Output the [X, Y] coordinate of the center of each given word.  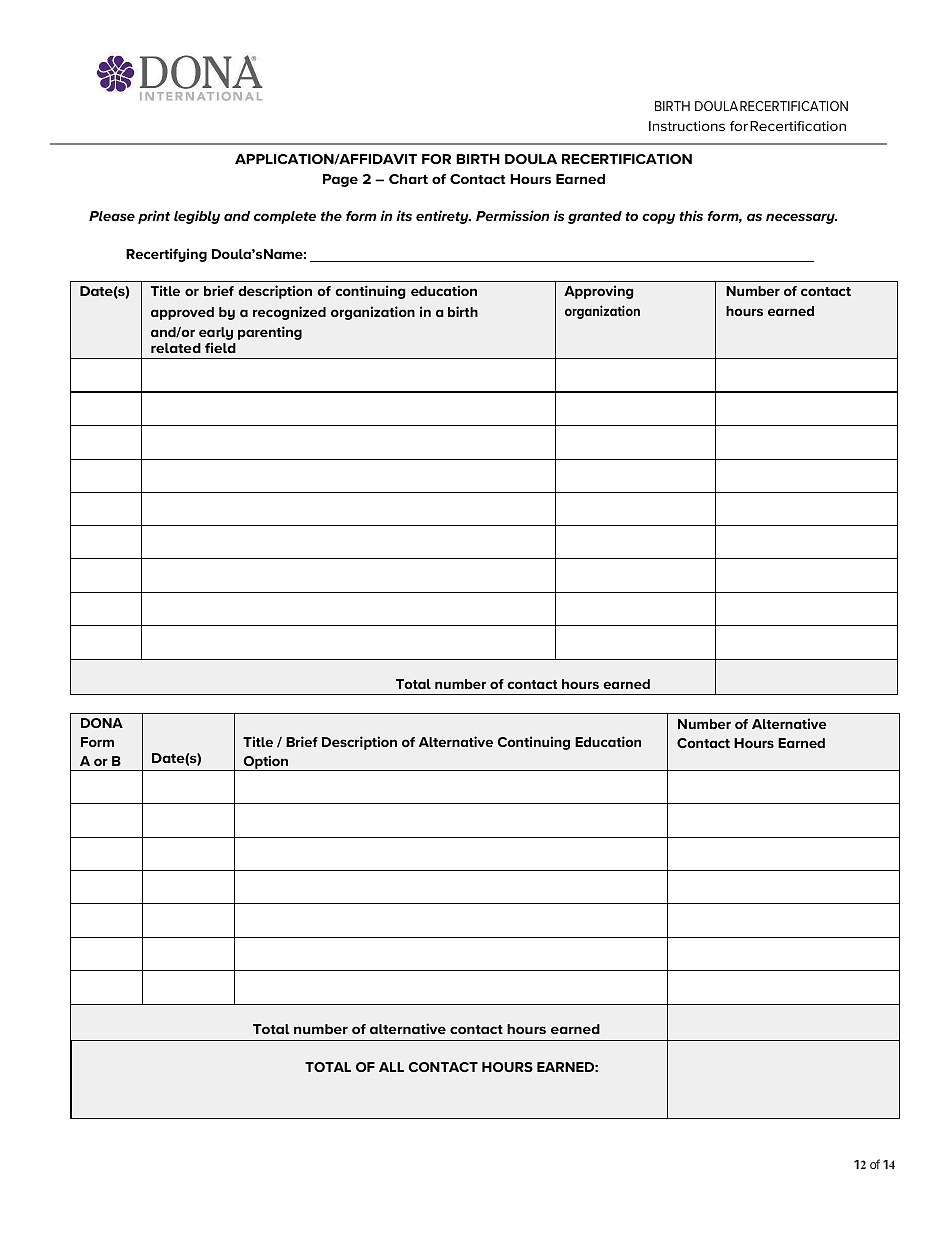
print [154, 217]
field [220, 347]
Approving [599, 292]
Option [265, 763]
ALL [391, 1067]
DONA [102, 723]
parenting [270, 333]
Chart [408, 179]
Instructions [687, 126]
